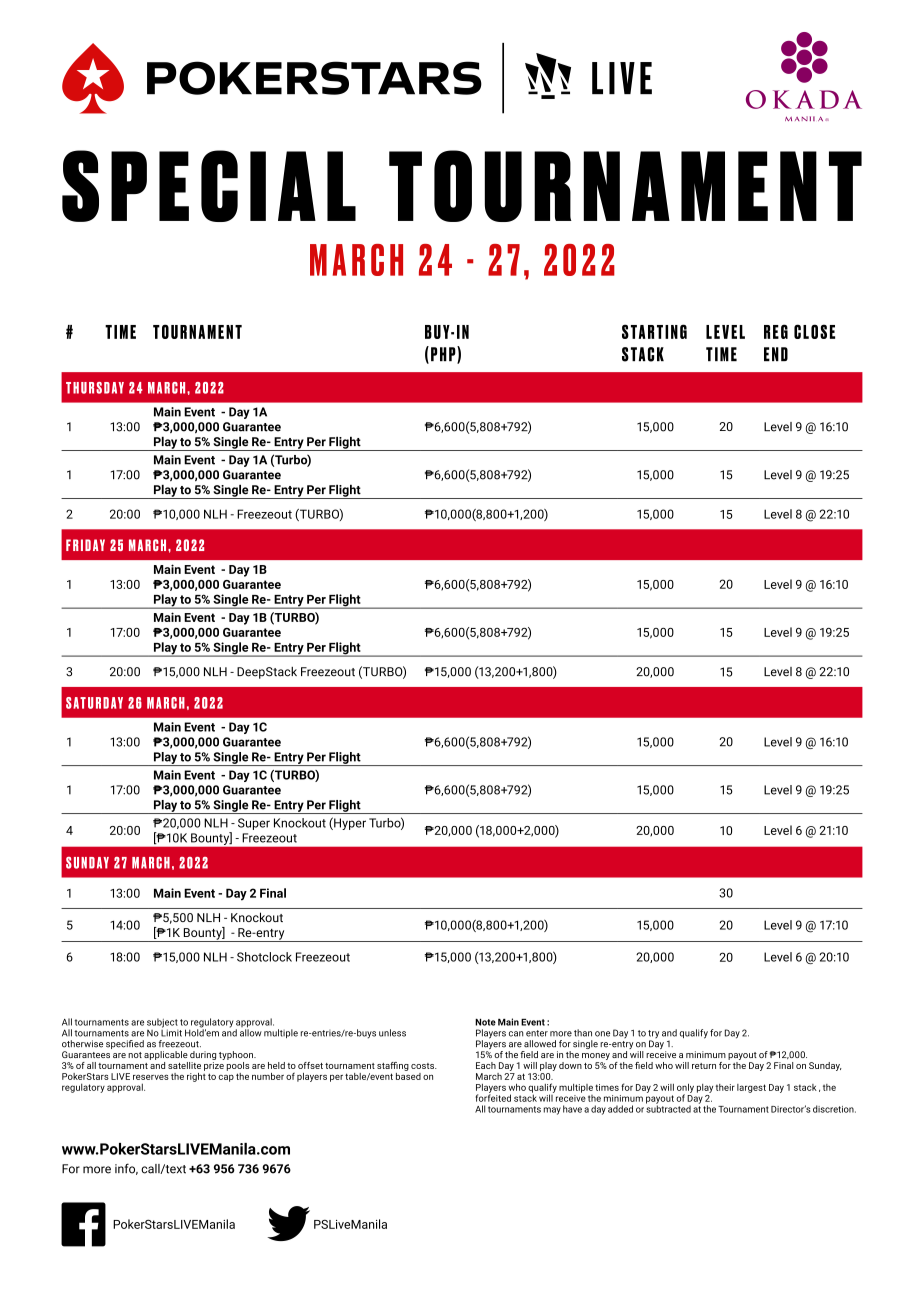 The height and width of the screenshot is (1308, 924). What do you see at coordinates (162, 1024) in the screenshot?
I see `subject` at bounding box center [162, 1024].
